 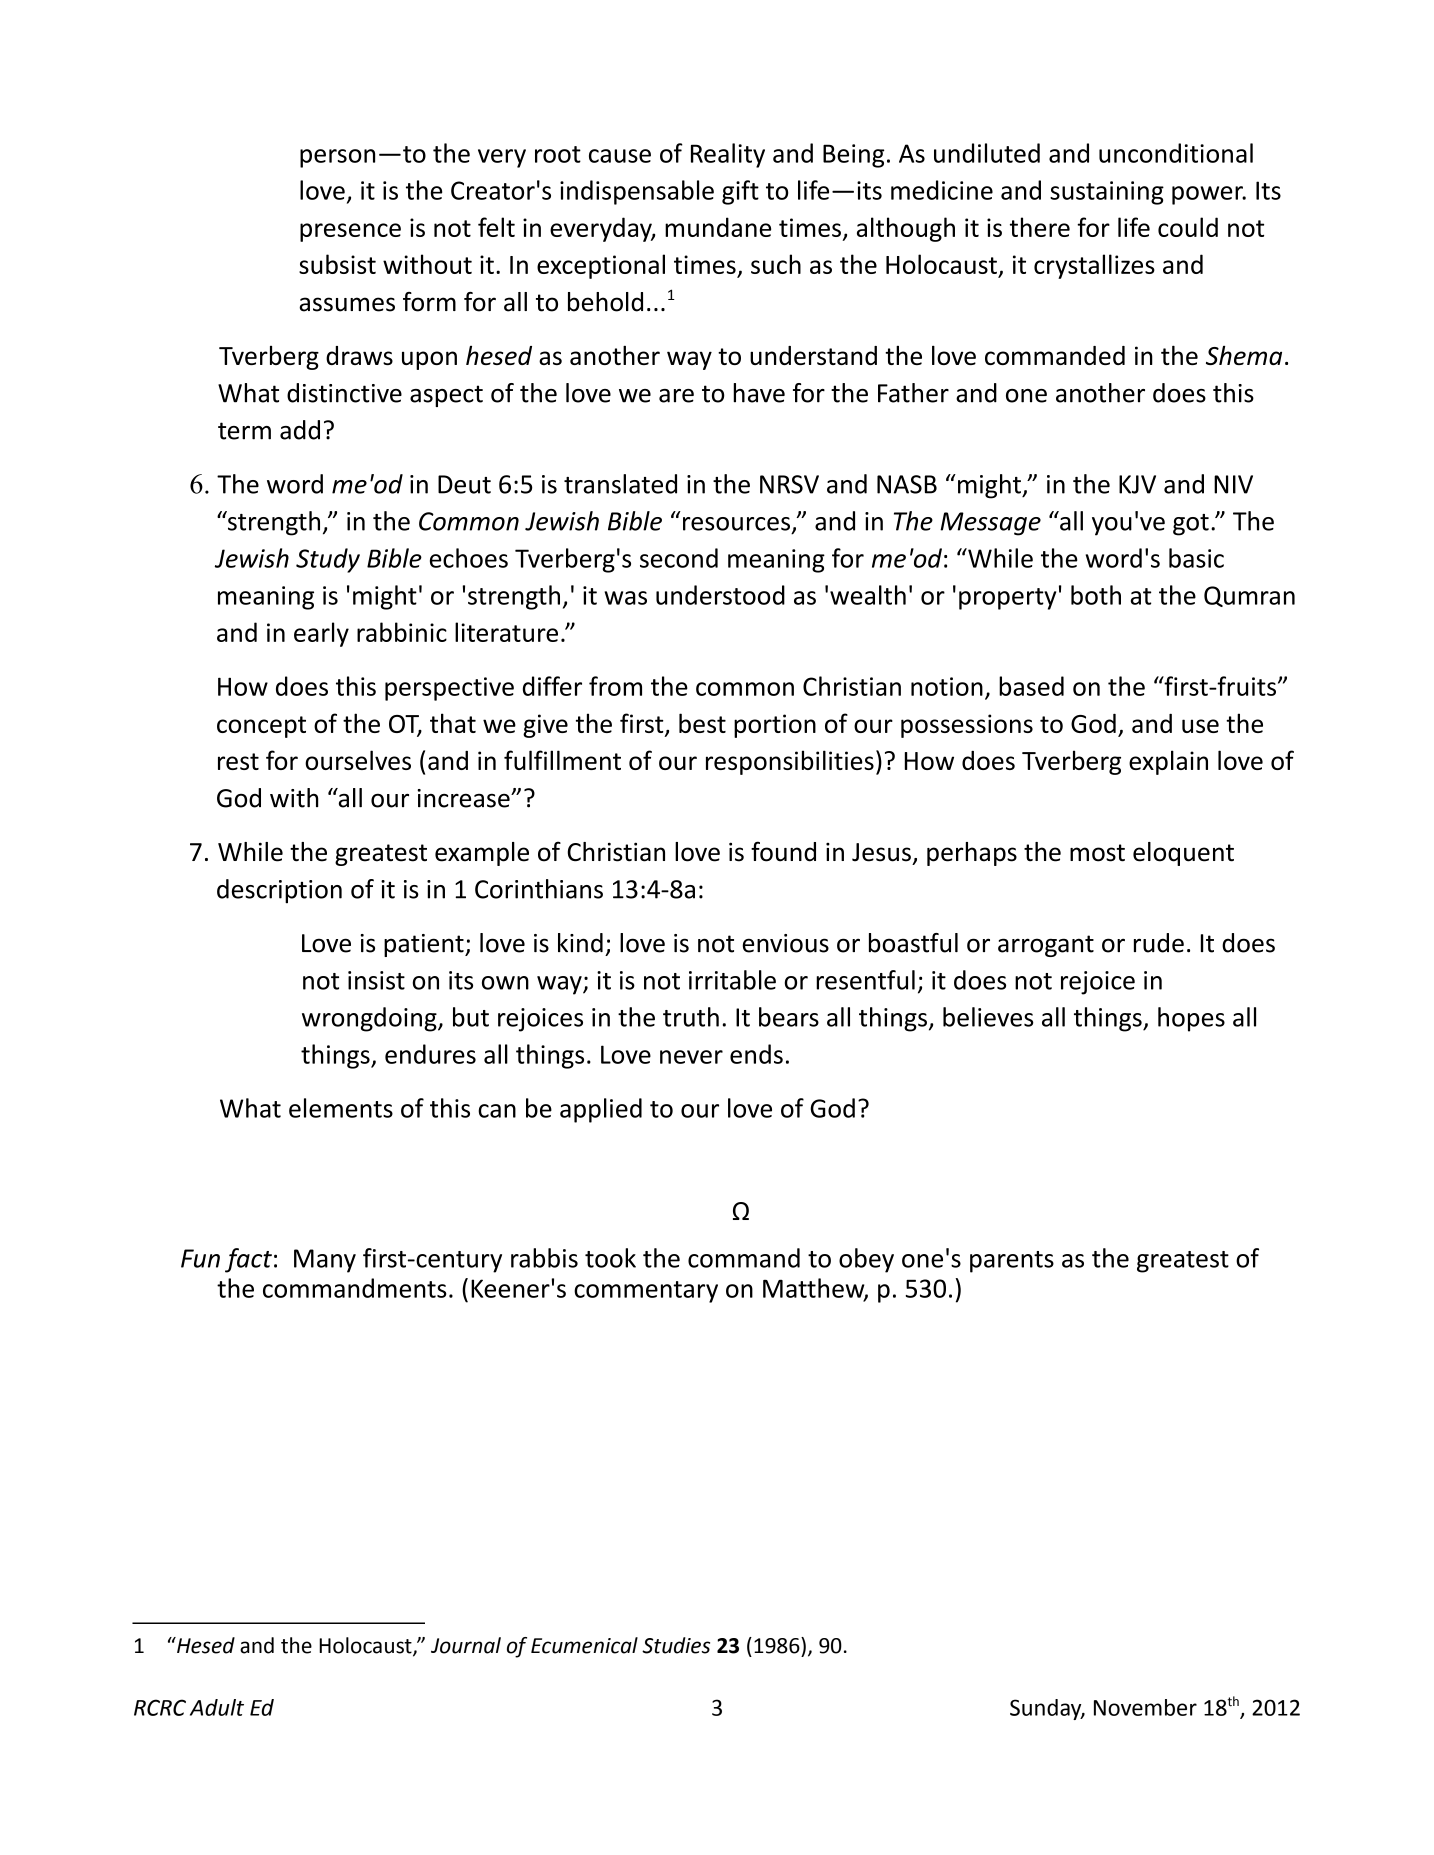 What do you see at coordinates (217, 1707) in the document?
I see `Adult` at bounding box center [217, 1707].
